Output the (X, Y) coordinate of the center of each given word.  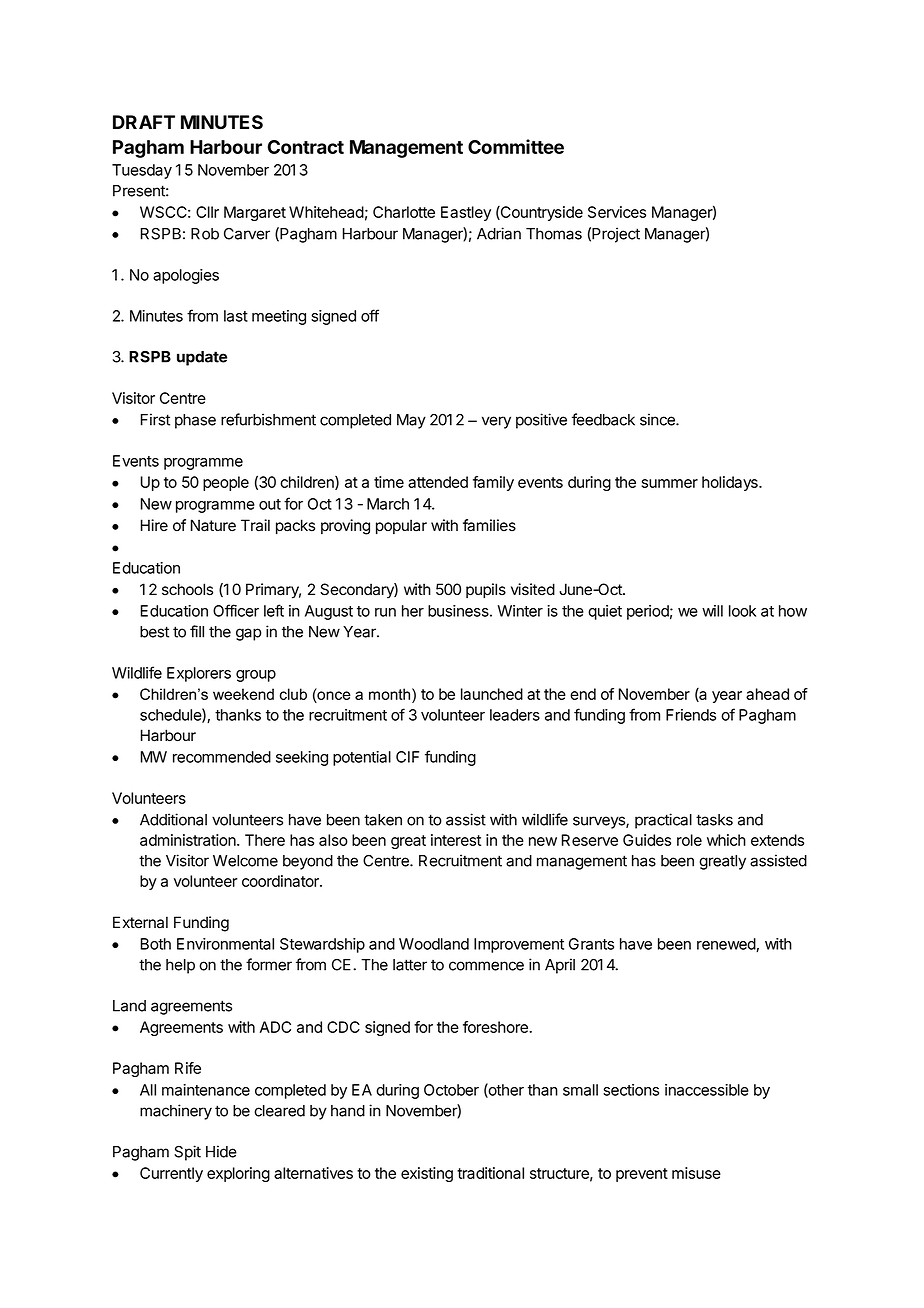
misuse (696, 1173)
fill (197, 631)
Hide (221, 1151)
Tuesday (142, 171)
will (712, 611)
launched (492, 694)
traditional (490, 1173)
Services (617, 212)
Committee (516, 146)
